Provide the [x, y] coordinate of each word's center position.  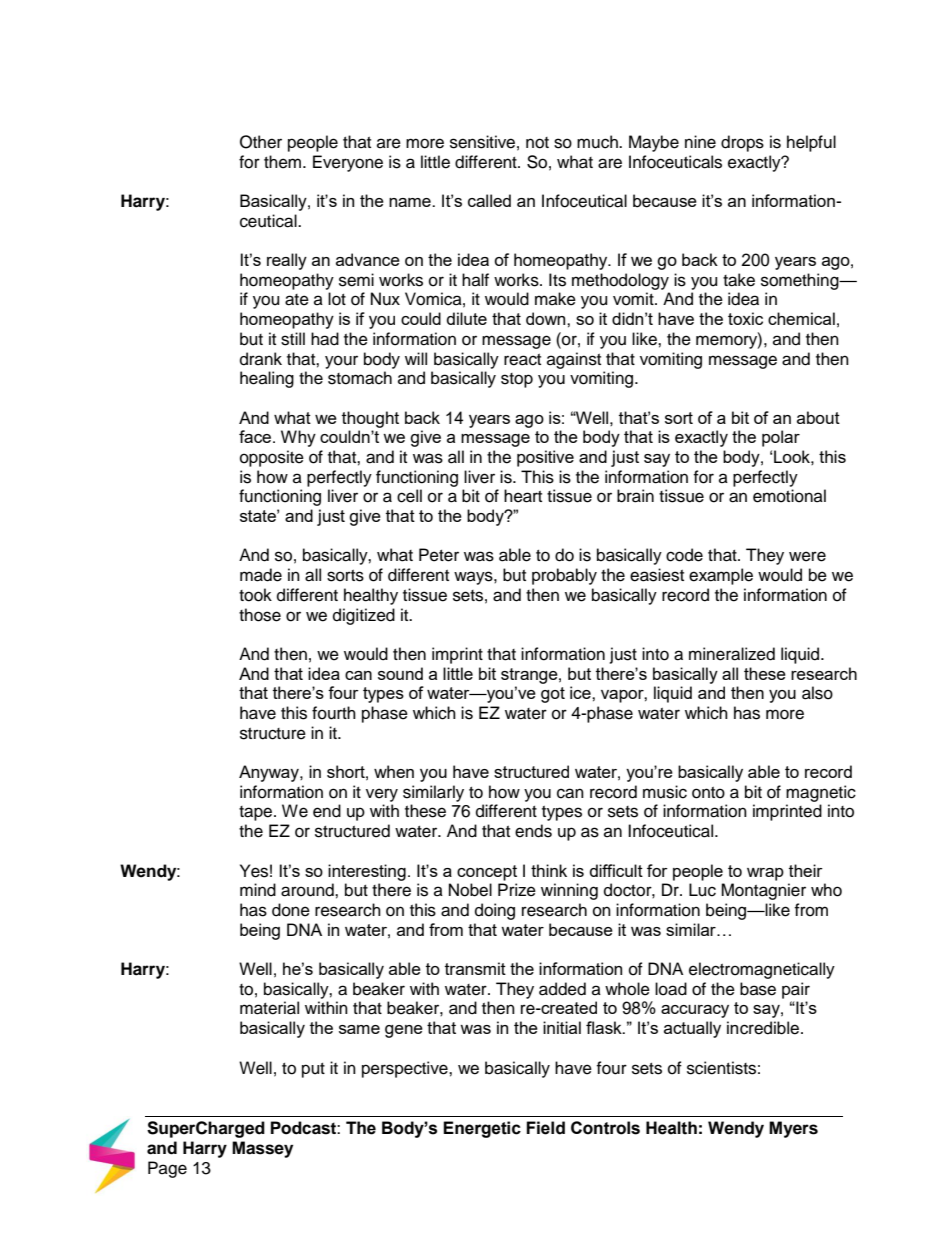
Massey [262, 1149]
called [489, 200]
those [260, 615]
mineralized [732, 654]
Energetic [482, 1129]
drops [742, 143]
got [553, 695]
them [284, 162]
